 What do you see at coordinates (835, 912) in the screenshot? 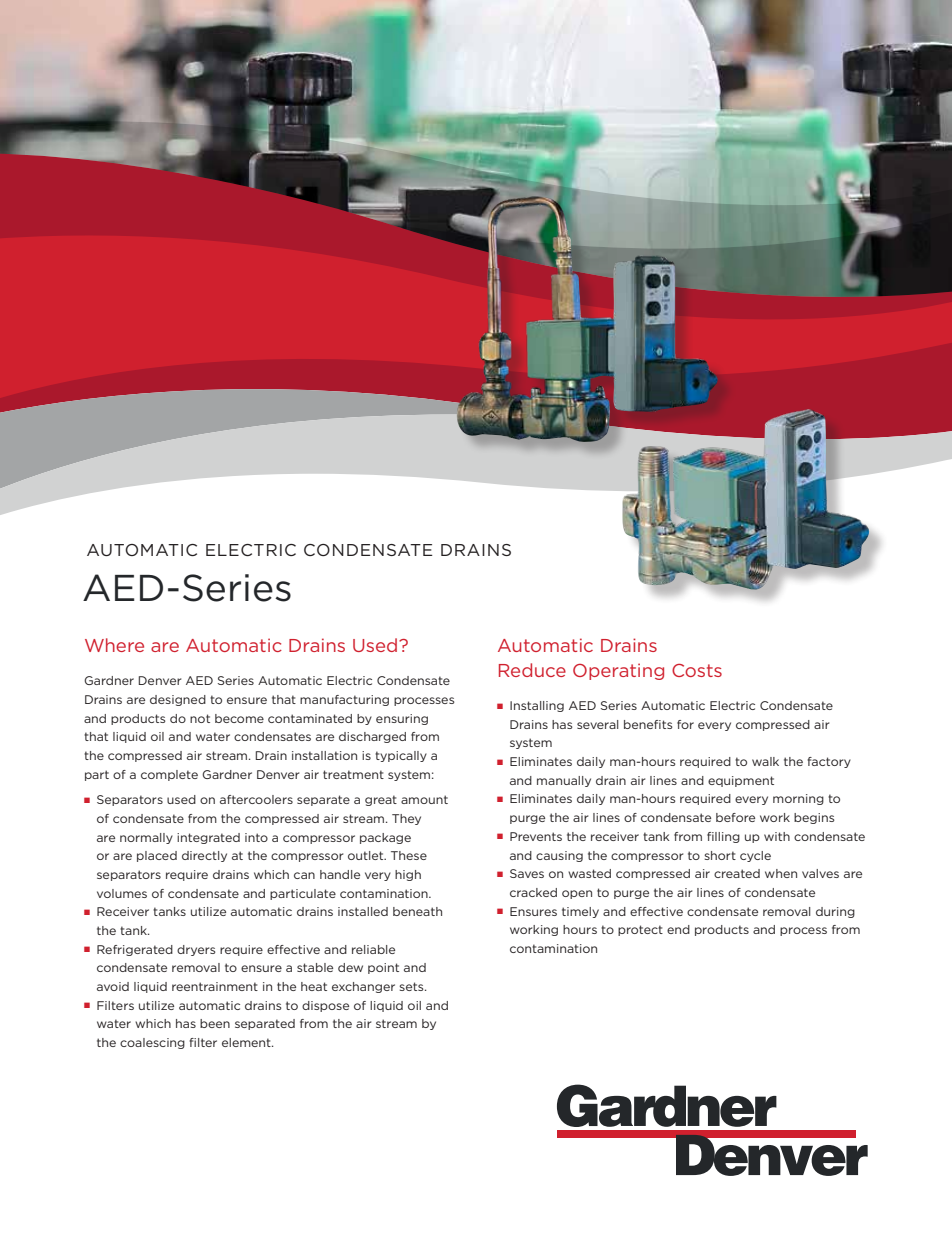
I see `during` at bounding box center [835, 912].
